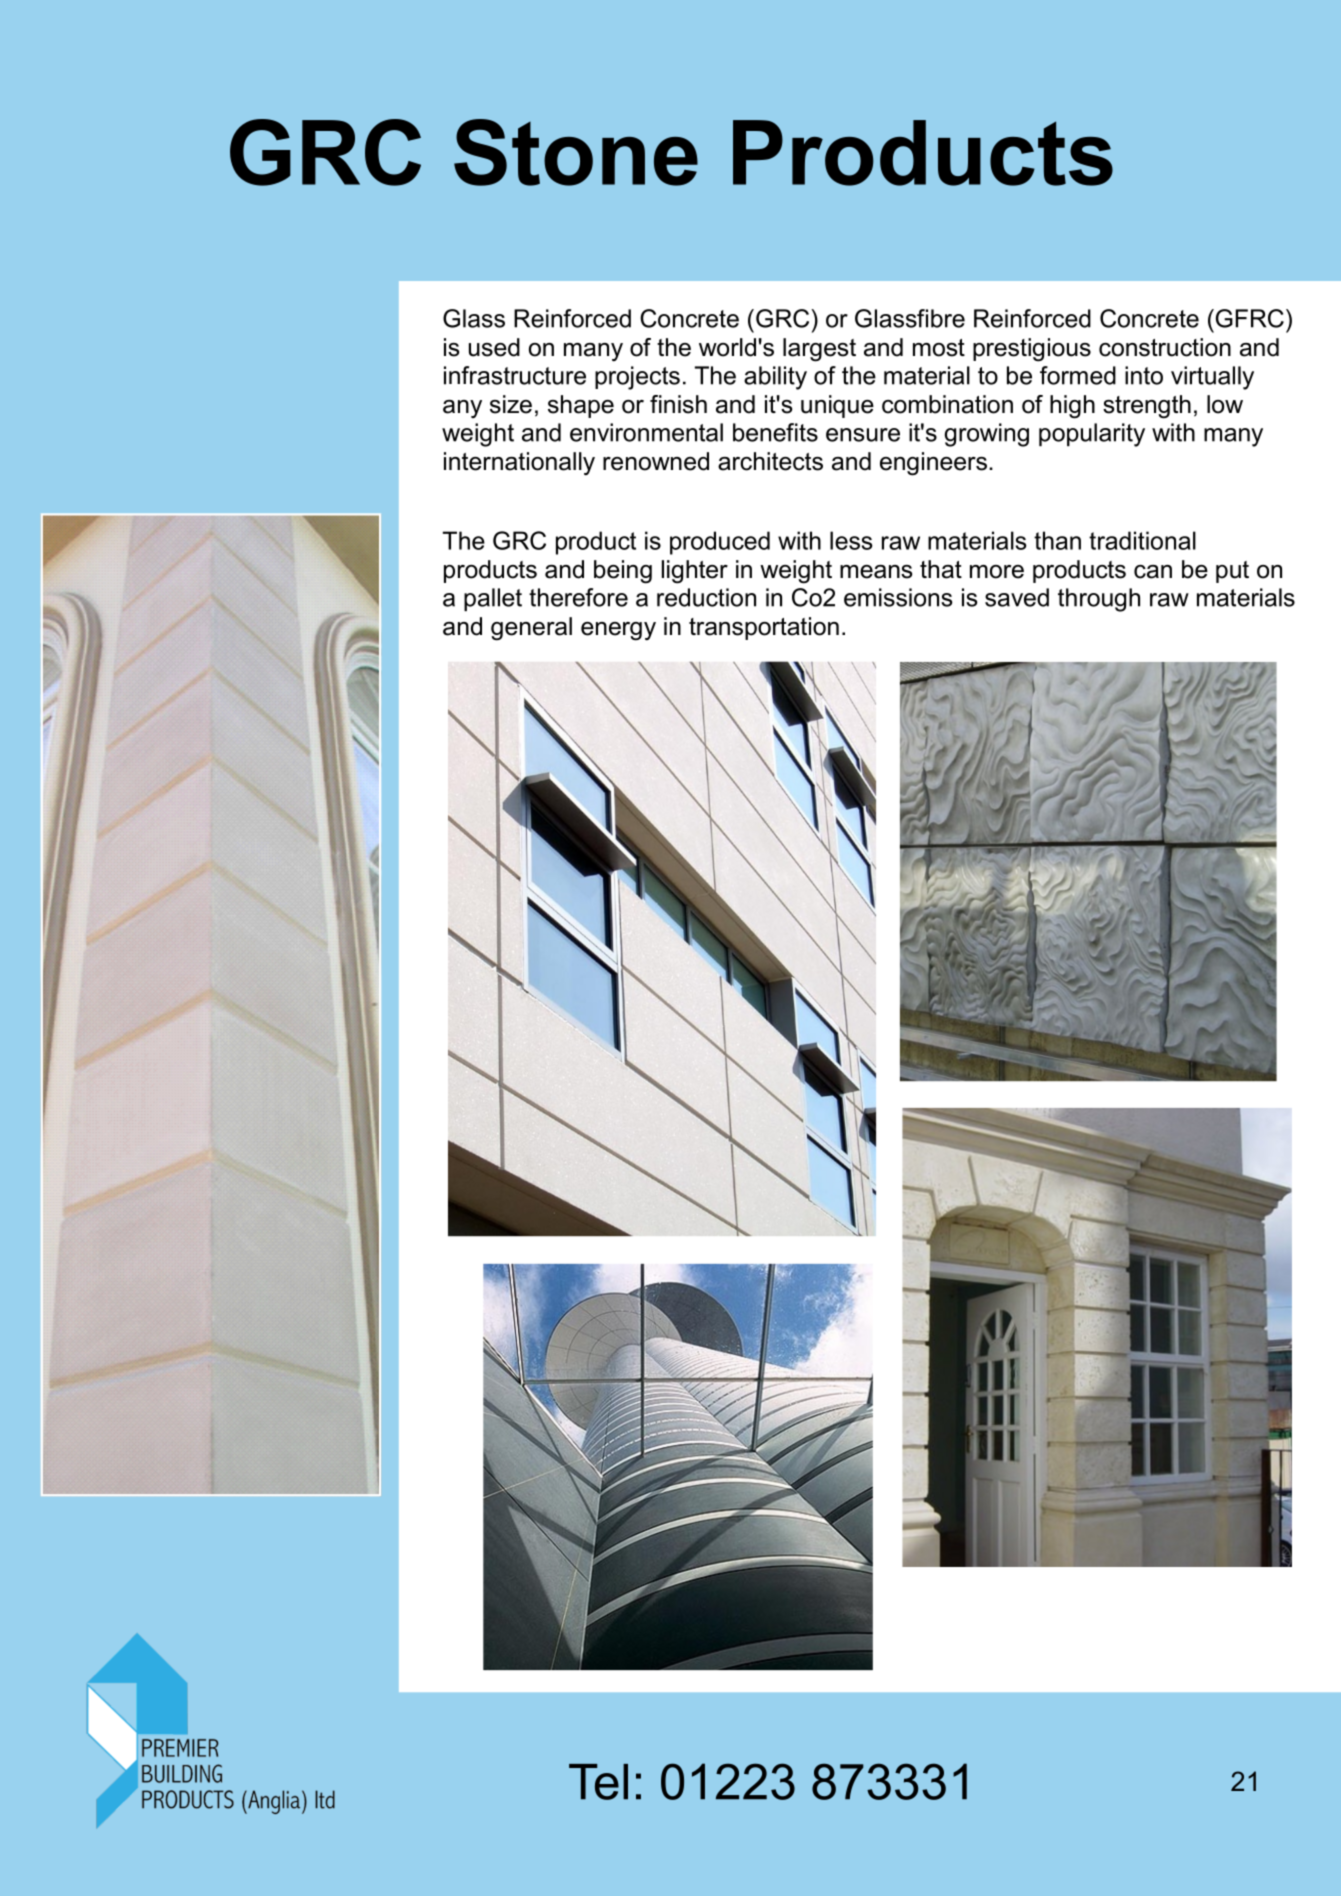  What do you see at coordinates (819, 350) in the screenshot?
I see `largest` at bounding box center [819, 350].
